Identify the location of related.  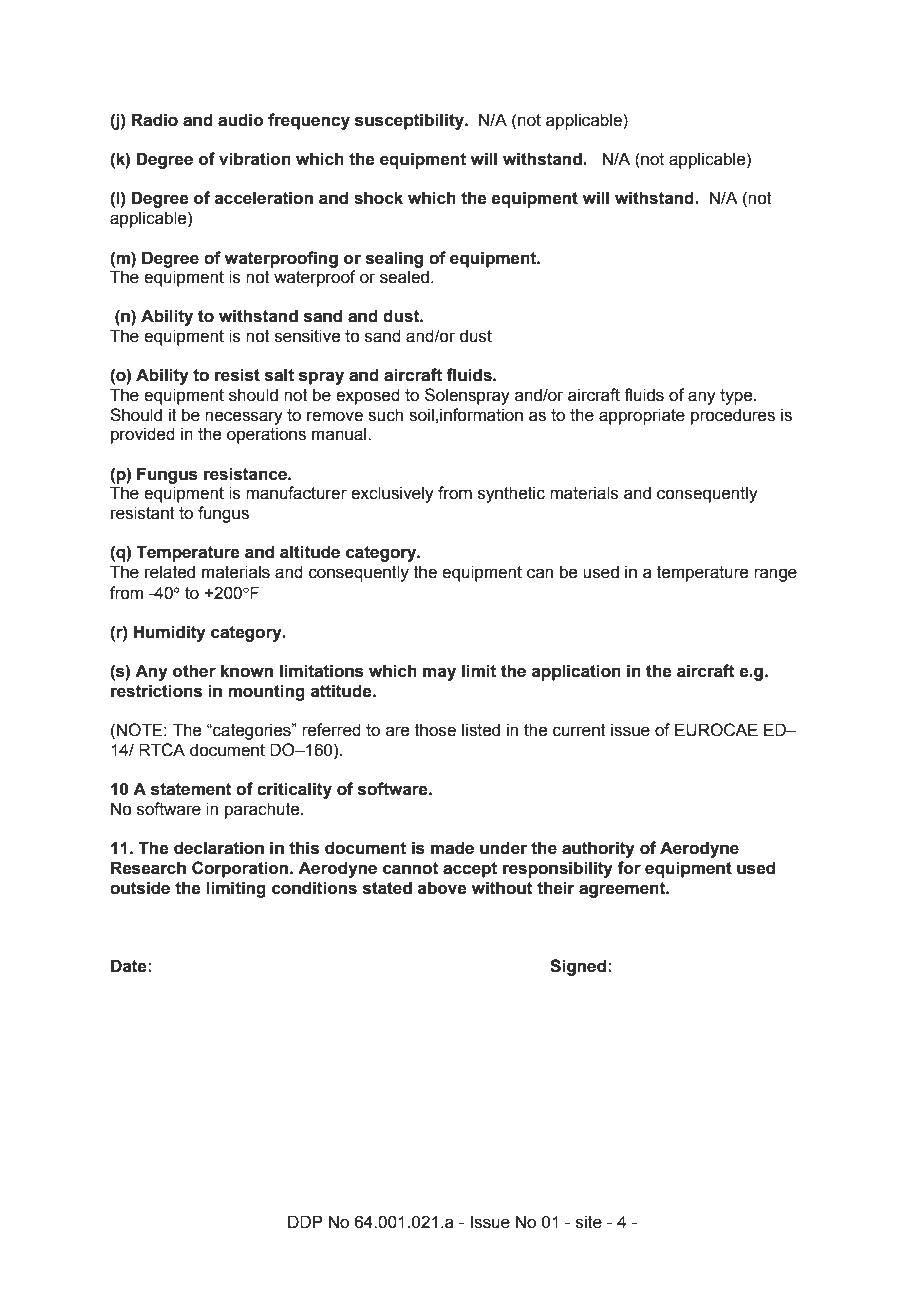
(170, 572).
